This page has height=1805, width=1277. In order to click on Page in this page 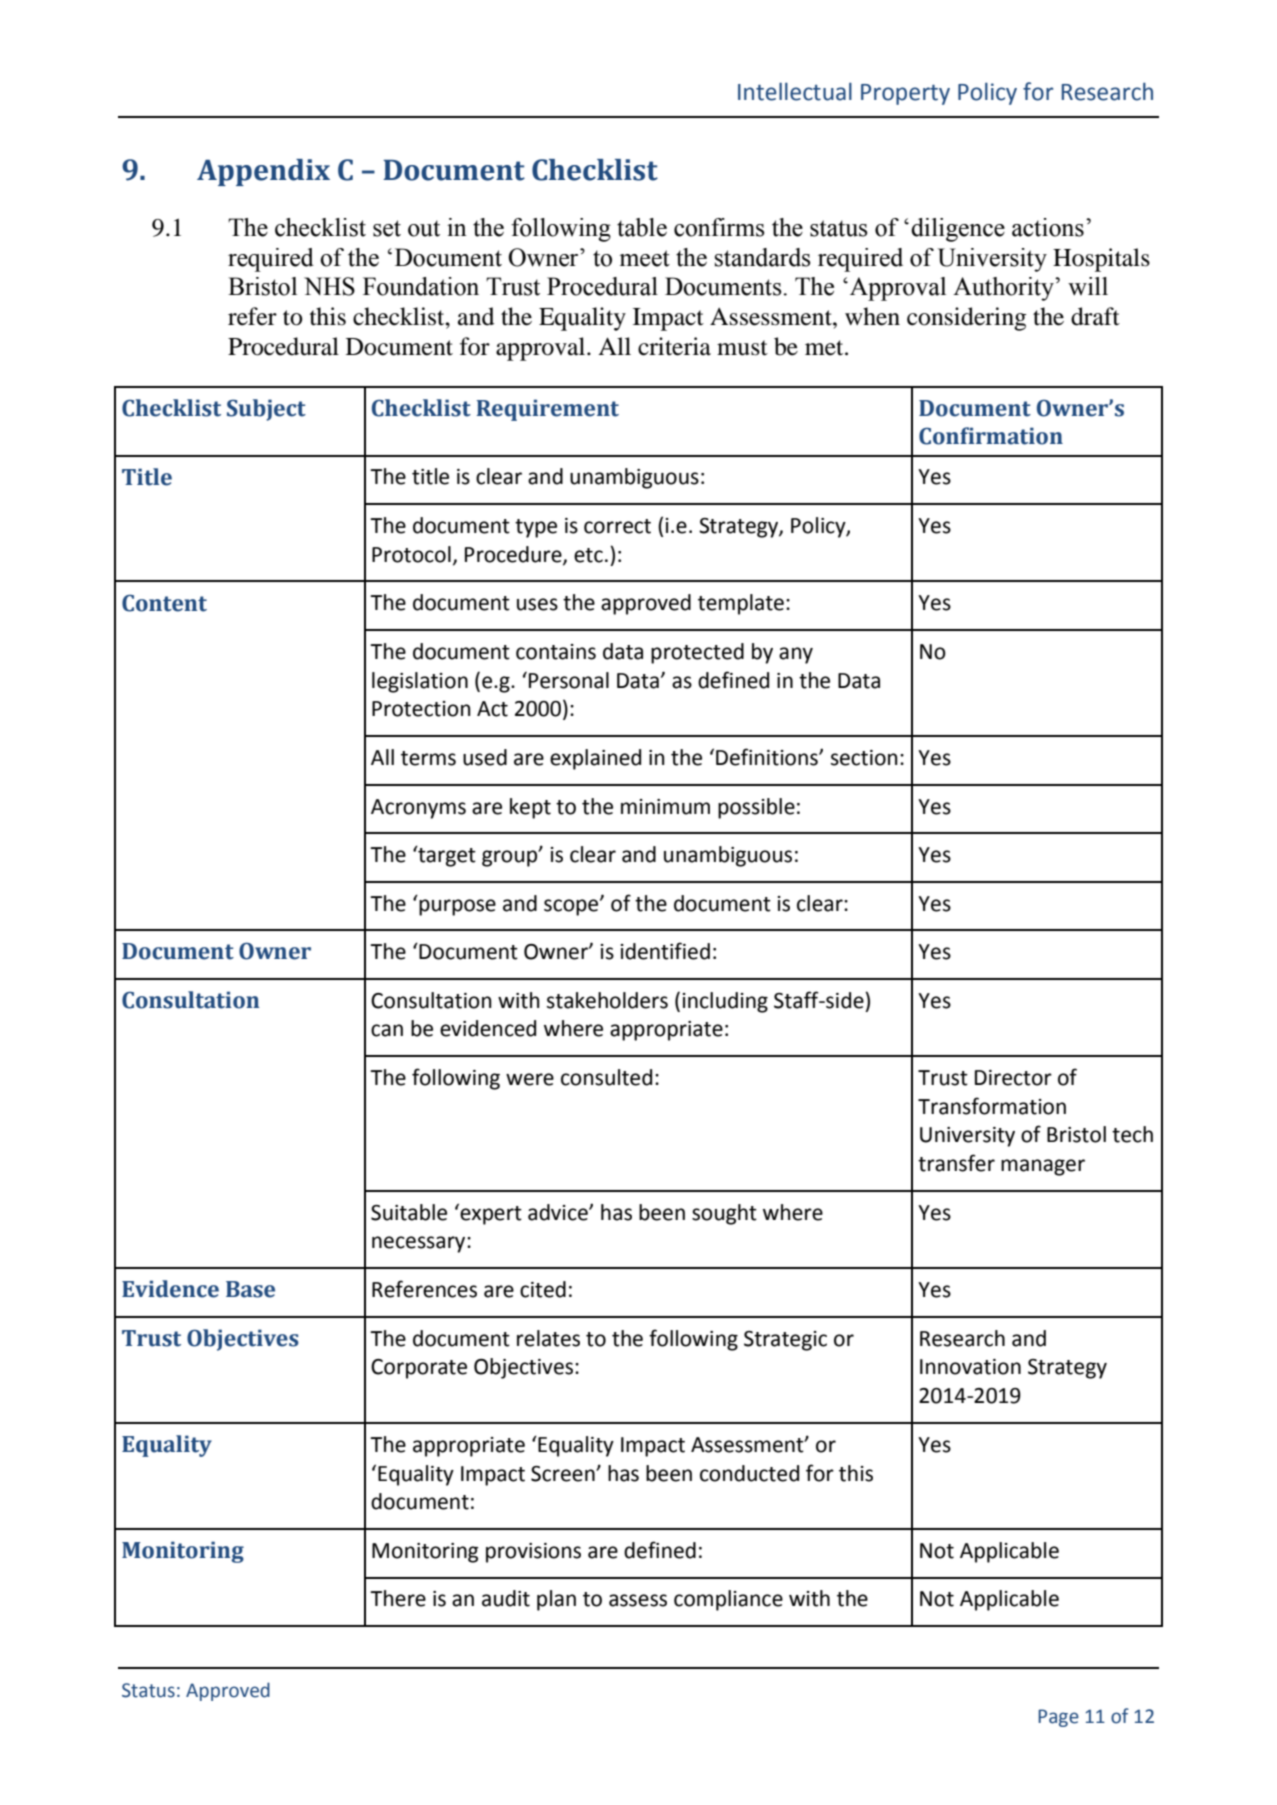, I will do `click(1058, 1718)`.
